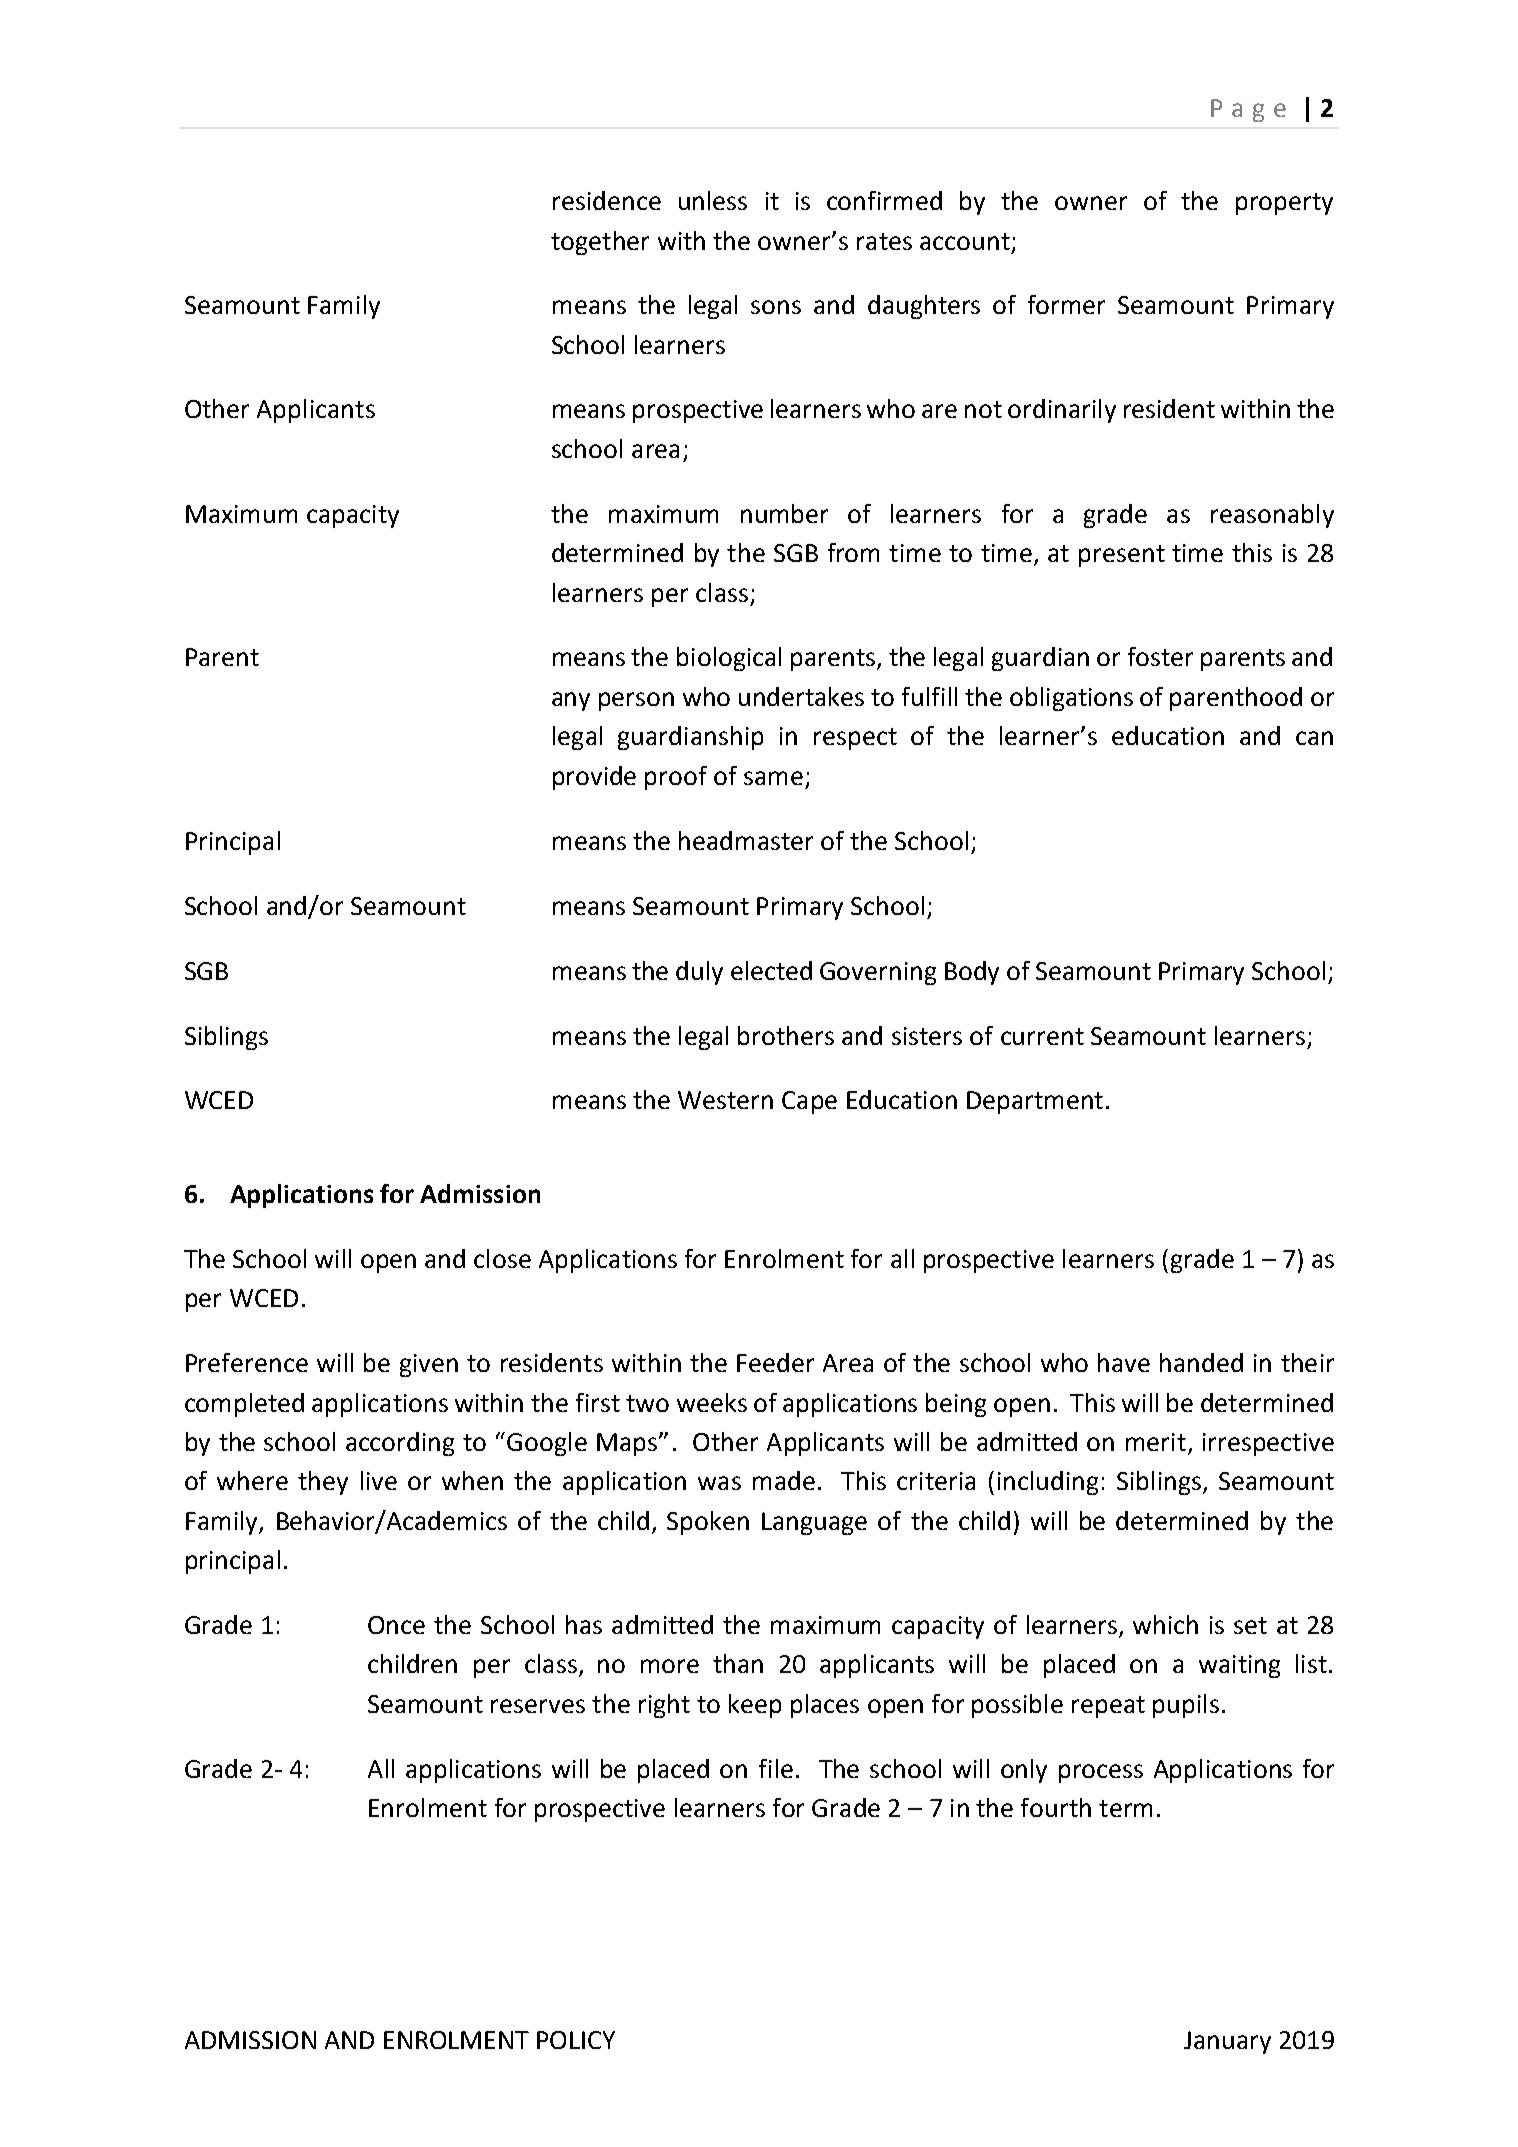 This screenshot has height=2147, width=1518. What do you see at coordinates (738, 1663) in the screenshot?
I see `than` at bounding box center [738, 1663].
